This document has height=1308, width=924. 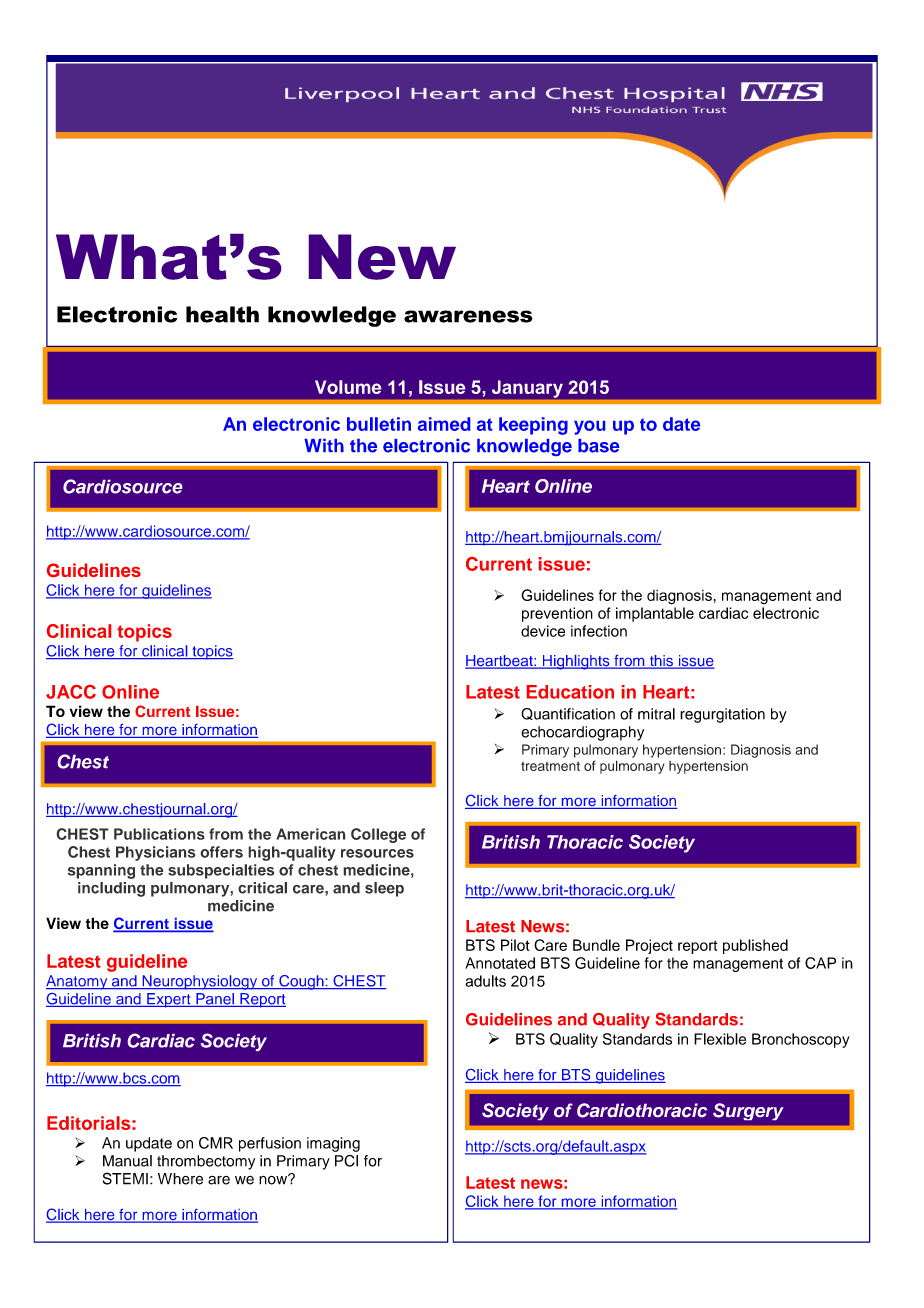 I want to click on Publications, so click(x=159, y=834).
